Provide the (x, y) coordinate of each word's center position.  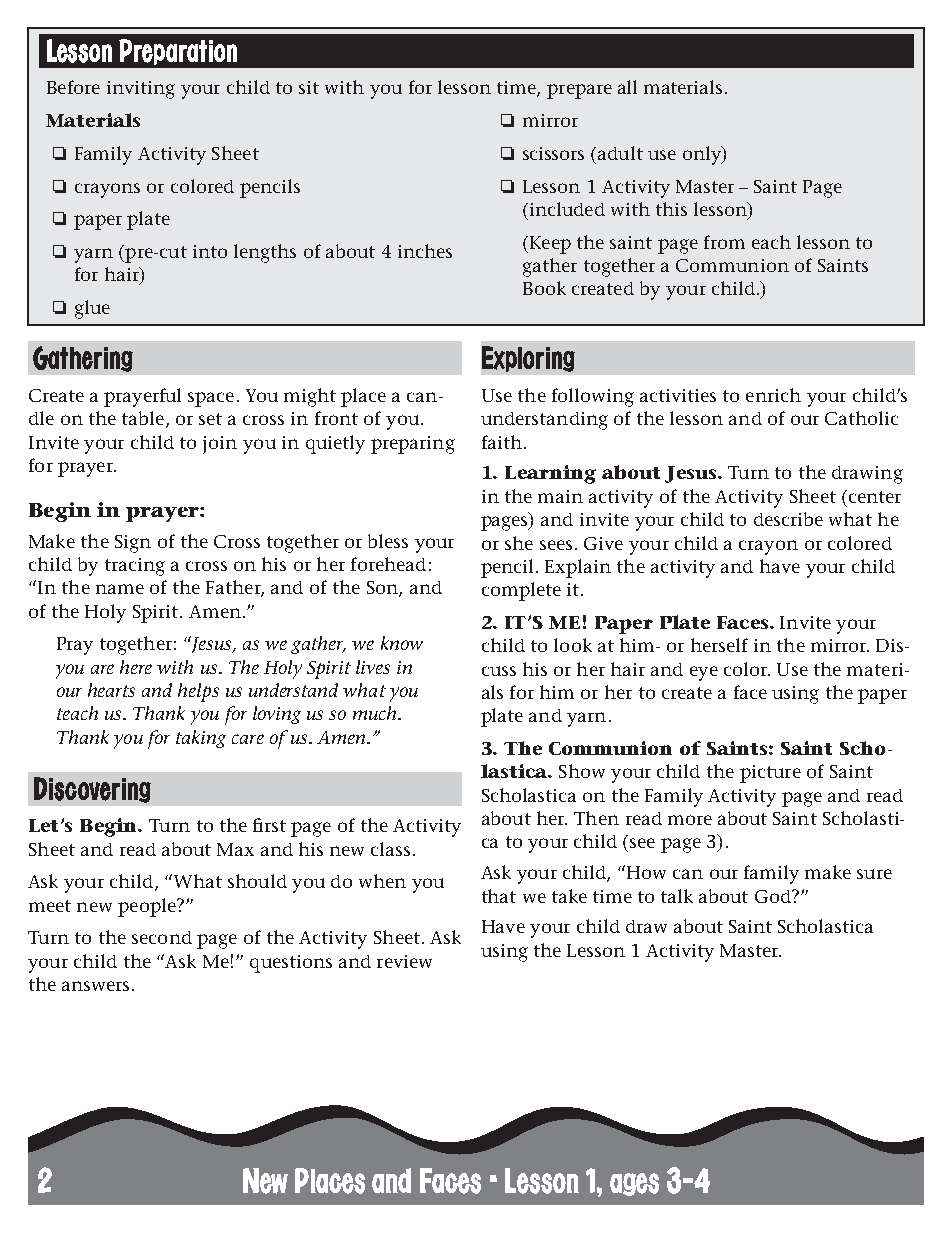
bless (388, 541)
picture (770, 774)
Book (544, 288)
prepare (579, 91)
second (162, 937)
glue (92, 309)
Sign (133, 544)
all (627, 87)
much (376, 713)
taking (201, 739)
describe (788, 519)
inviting (141, 90)
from (724, 242)
